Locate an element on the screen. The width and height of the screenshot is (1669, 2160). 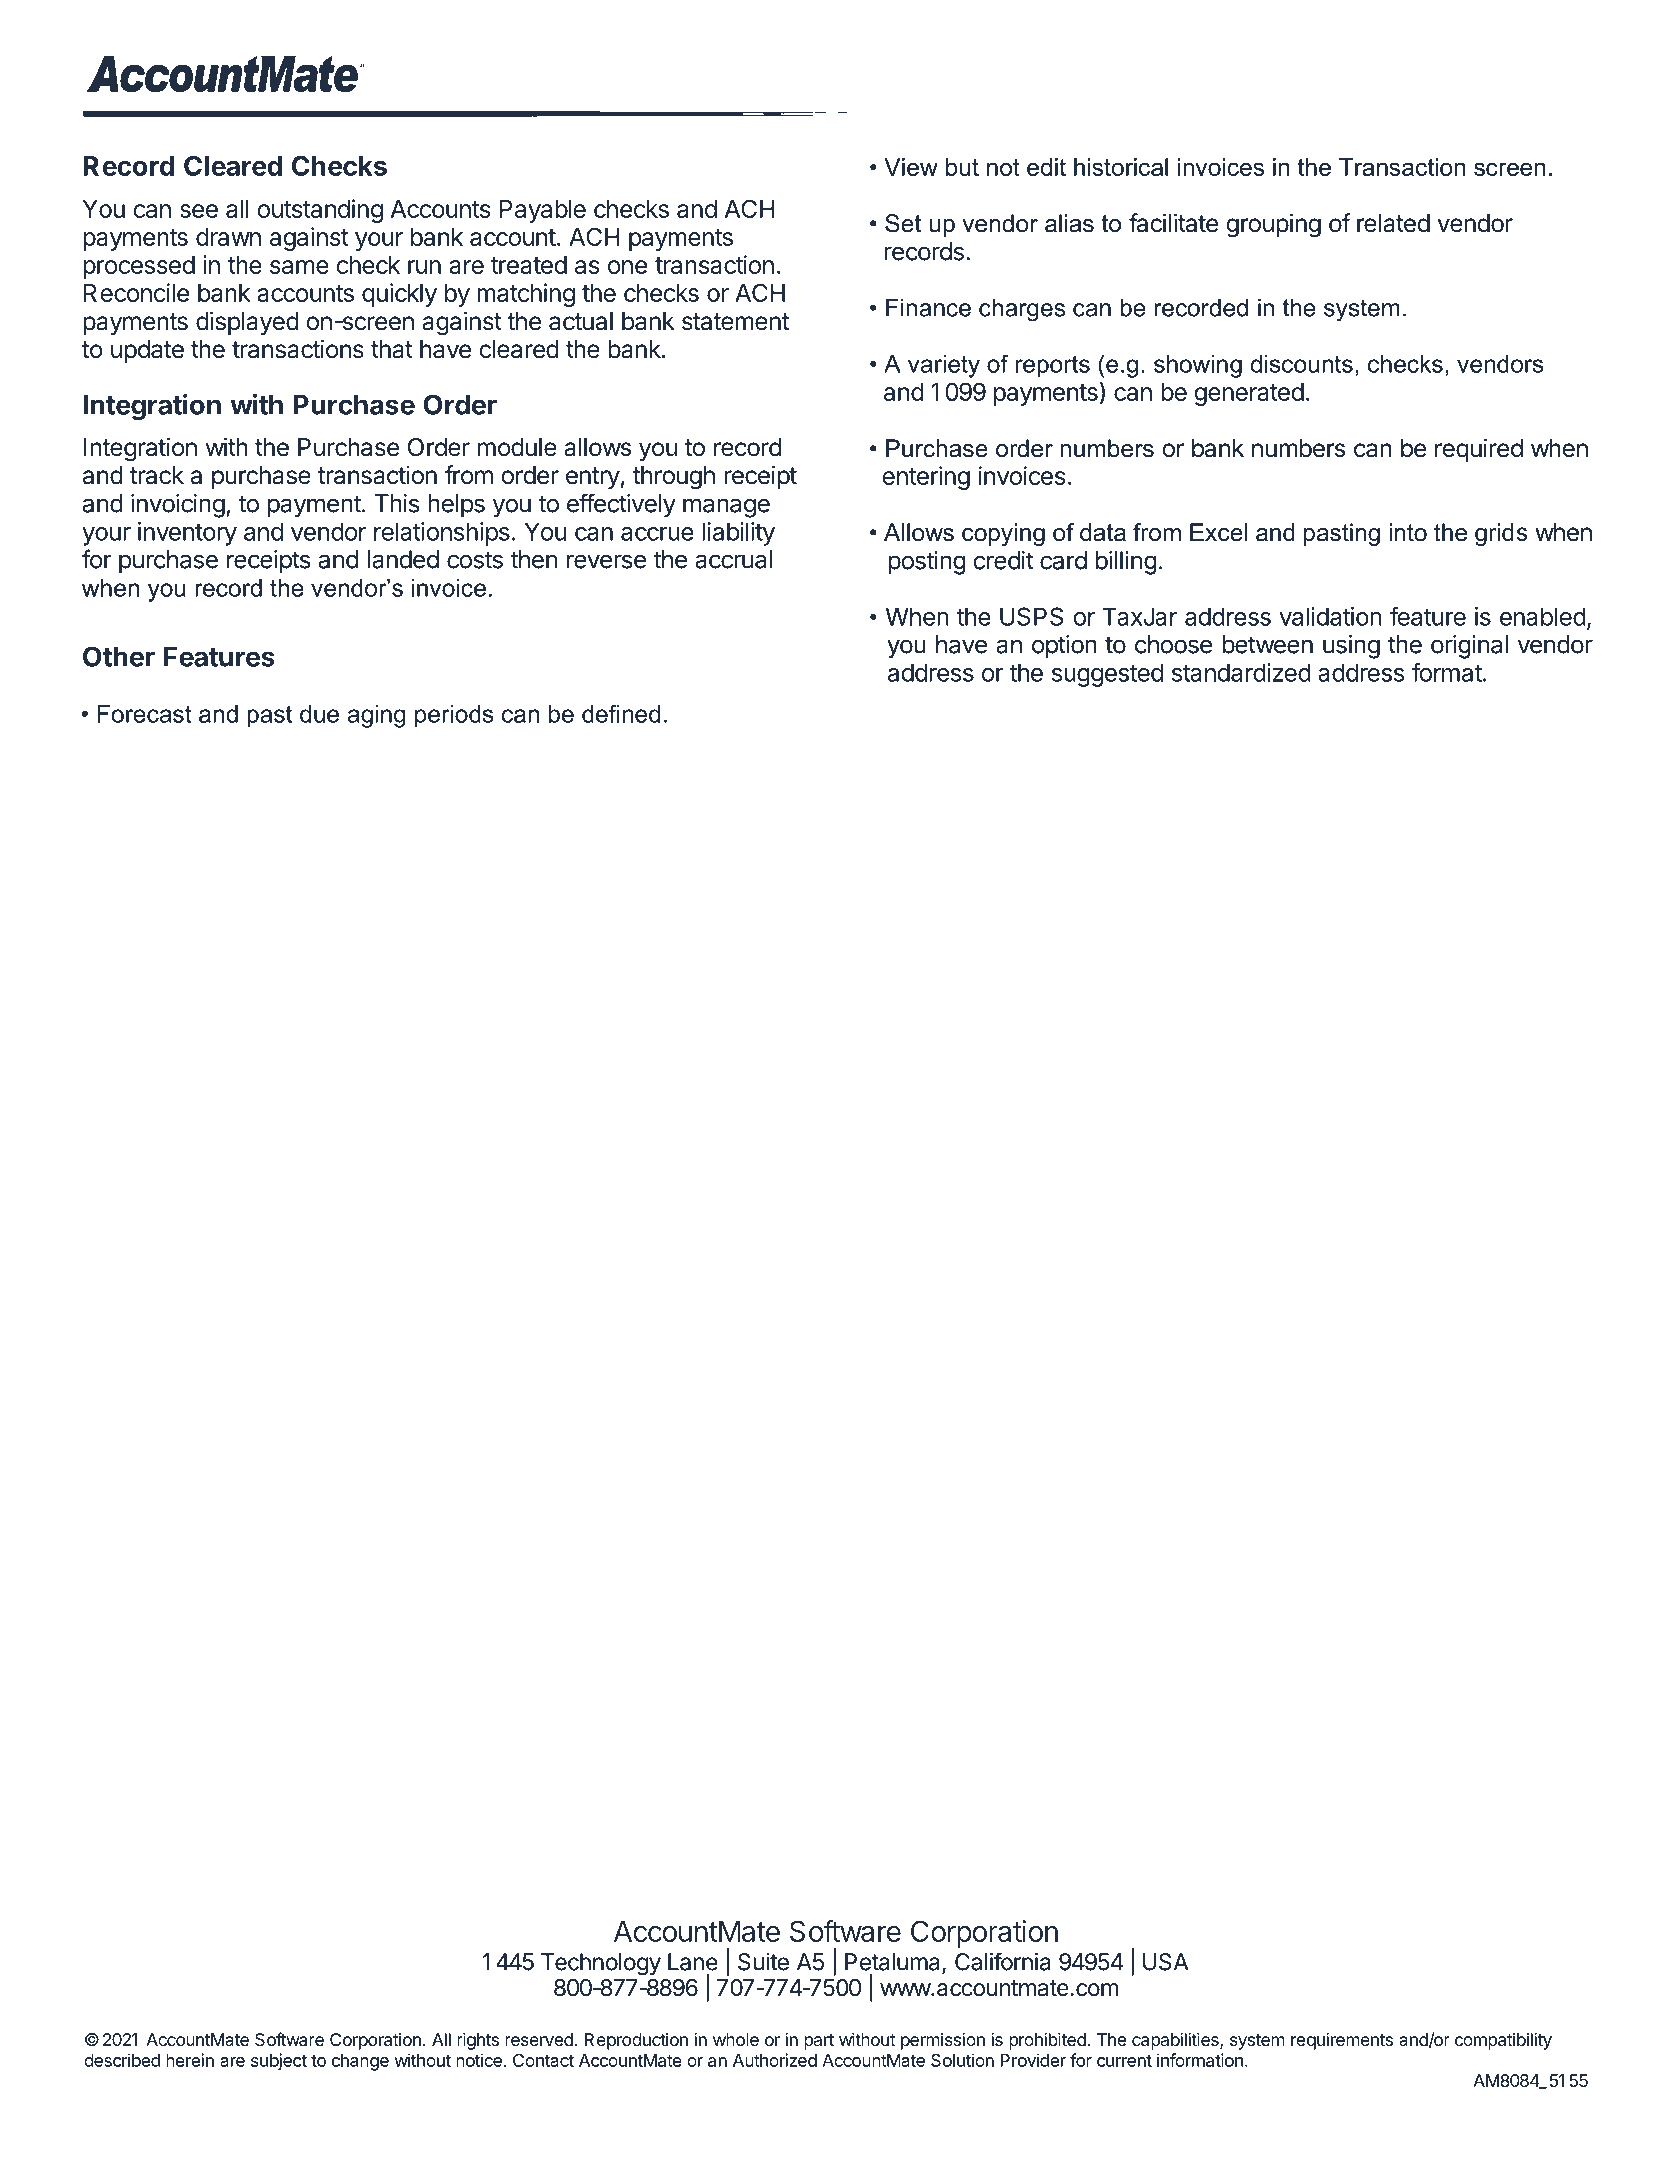
defined is located at coordinates (621, 713).
